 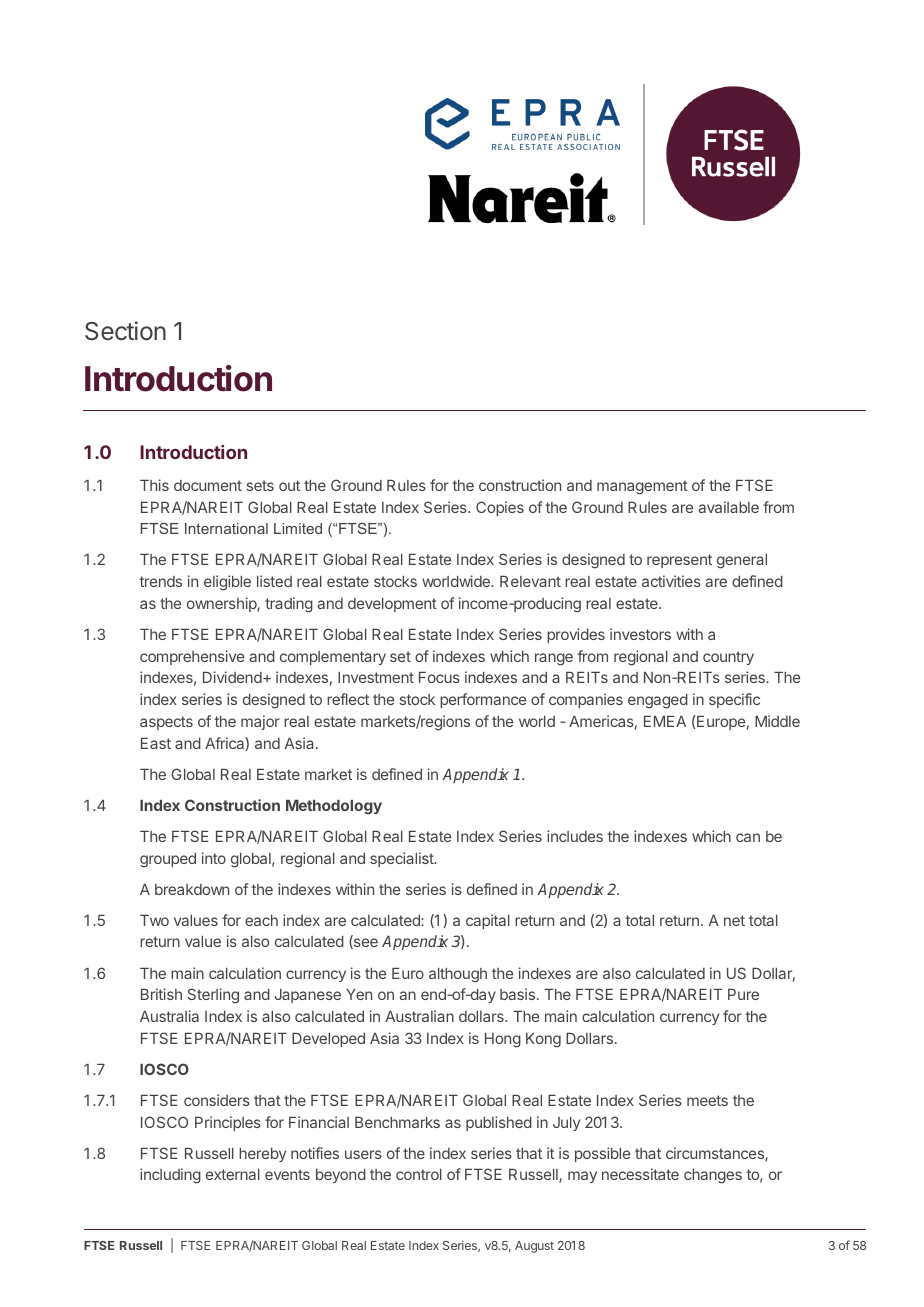 What do you see at coordinates (154, 920) in the image?
I see `Two` at bounding box center [154, 920].
